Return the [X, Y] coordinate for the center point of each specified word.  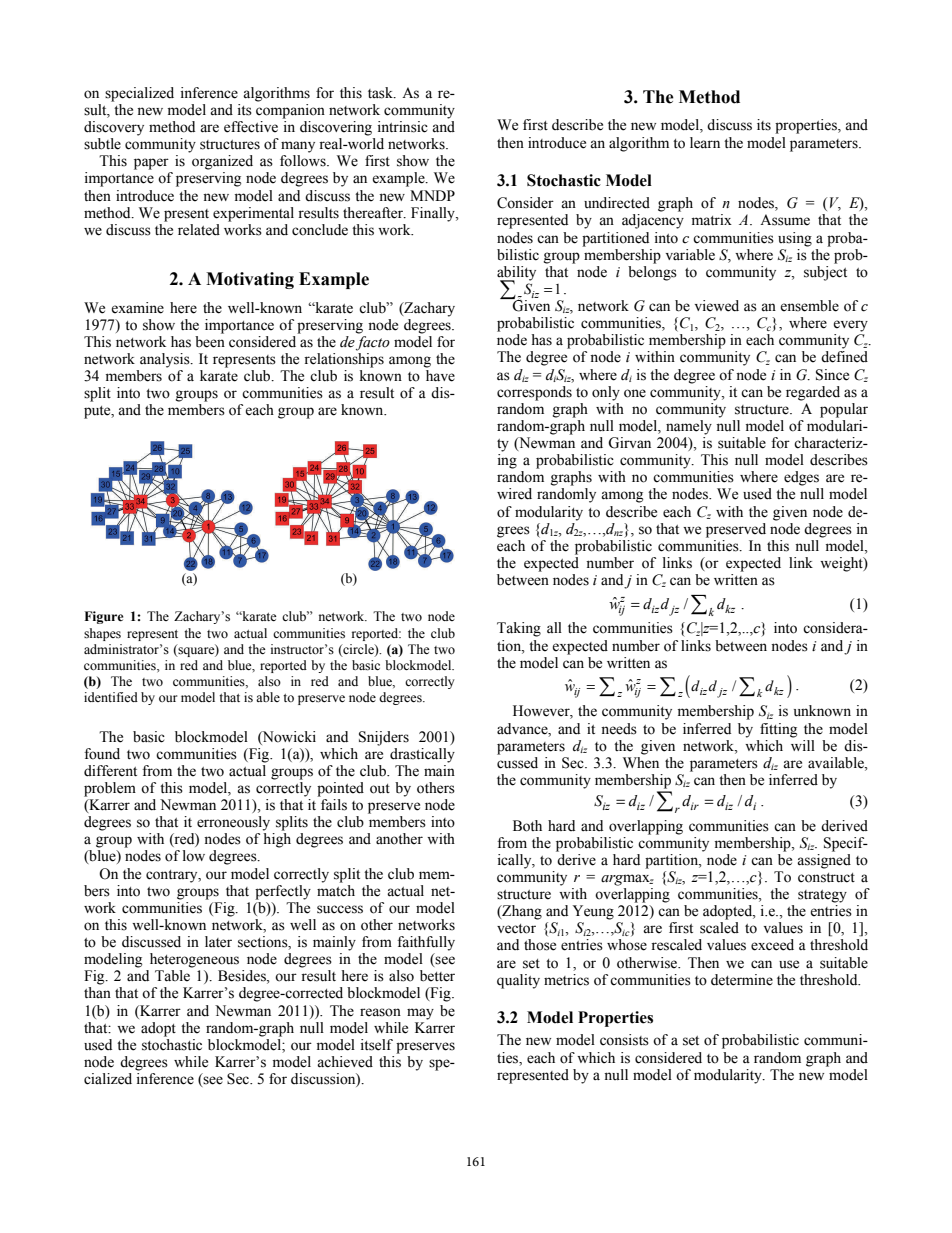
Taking [519, 629]
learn [705, 143]
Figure [104, 617]
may [420, 1014]
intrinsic [403, 127]
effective [251, 127]
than [97, 992]
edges [801, 478]
